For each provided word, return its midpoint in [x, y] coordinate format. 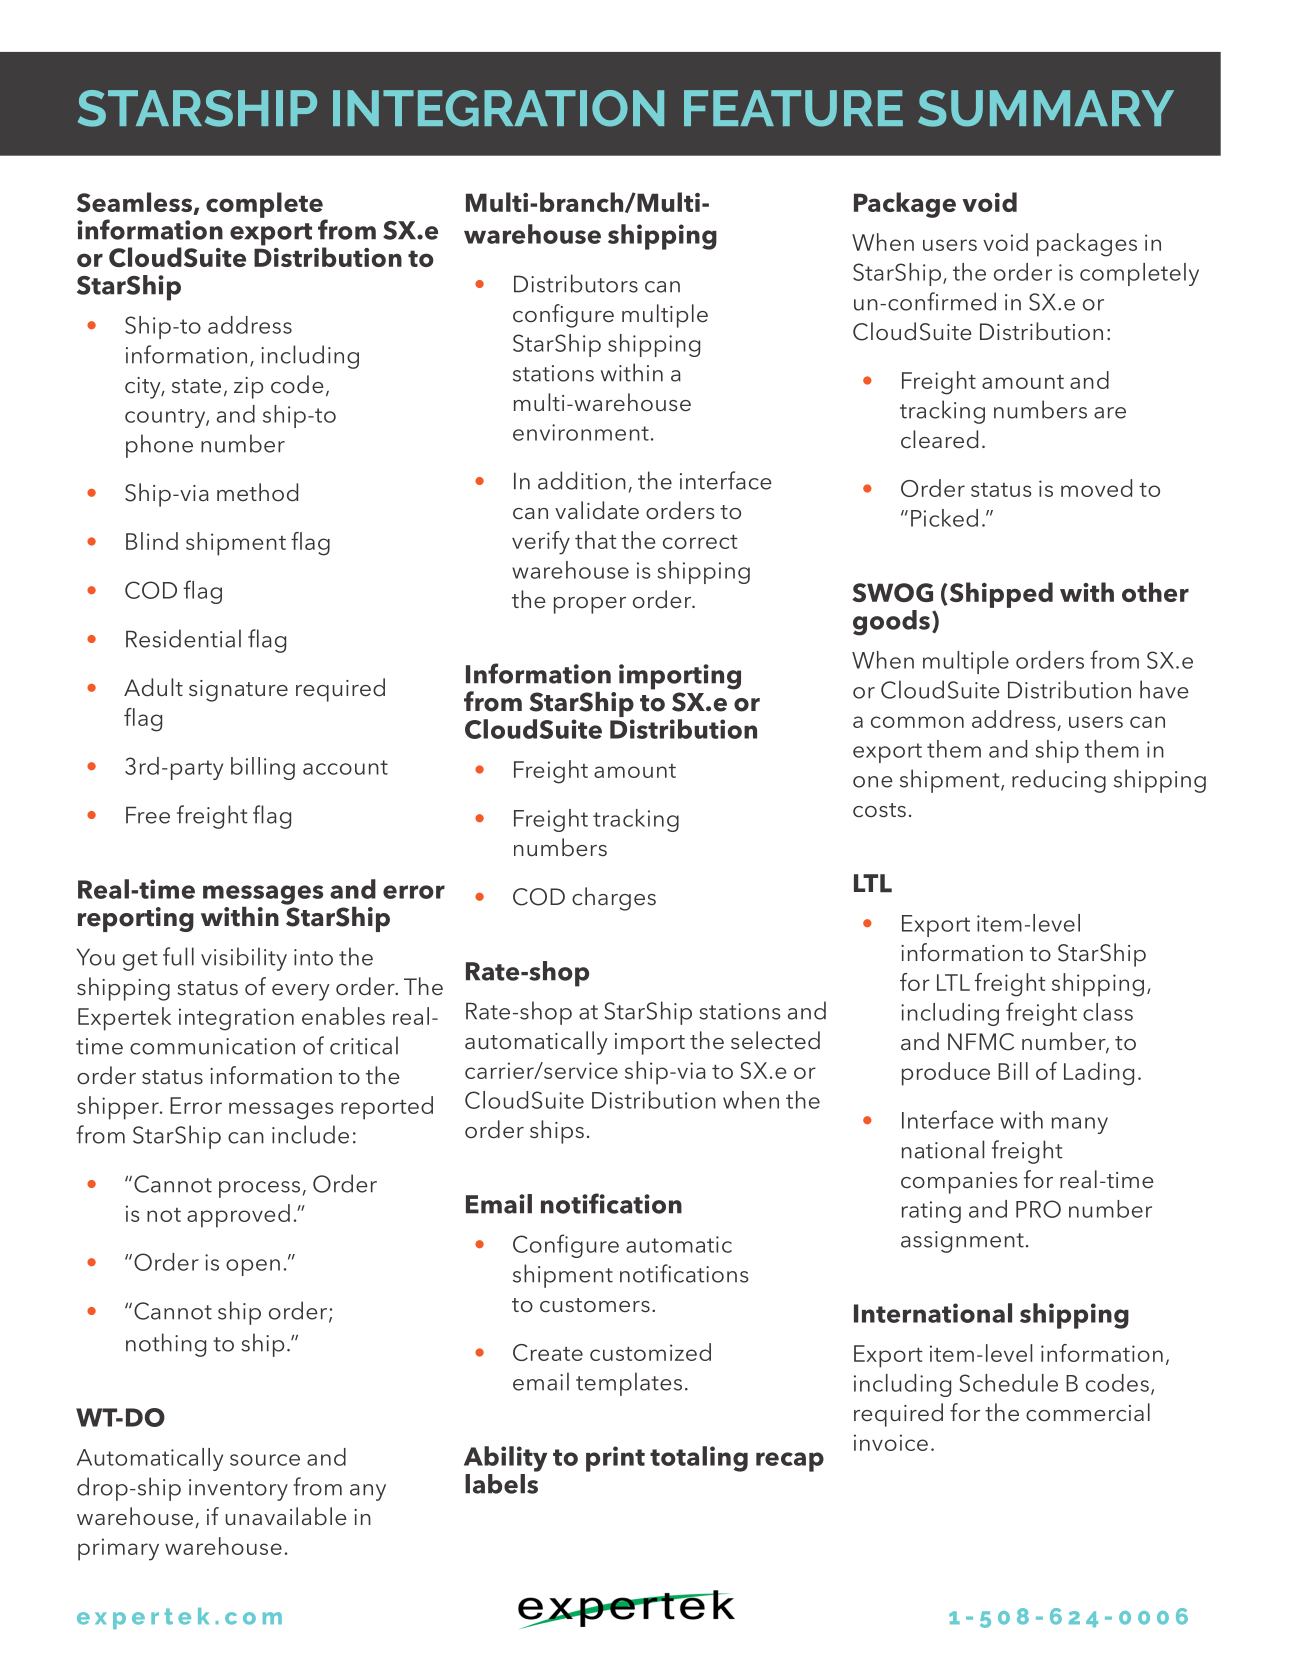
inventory [238, 1490]
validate [597, 510]
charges [614, 899]
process [259, 1189]
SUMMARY [1046, 108]
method [257, 492]
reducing [1059, 781]
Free [148, 815]
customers [595, 1305]
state [196, 386]
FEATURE [793, 108]
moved [1096, 488]
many [1080, 1125]
